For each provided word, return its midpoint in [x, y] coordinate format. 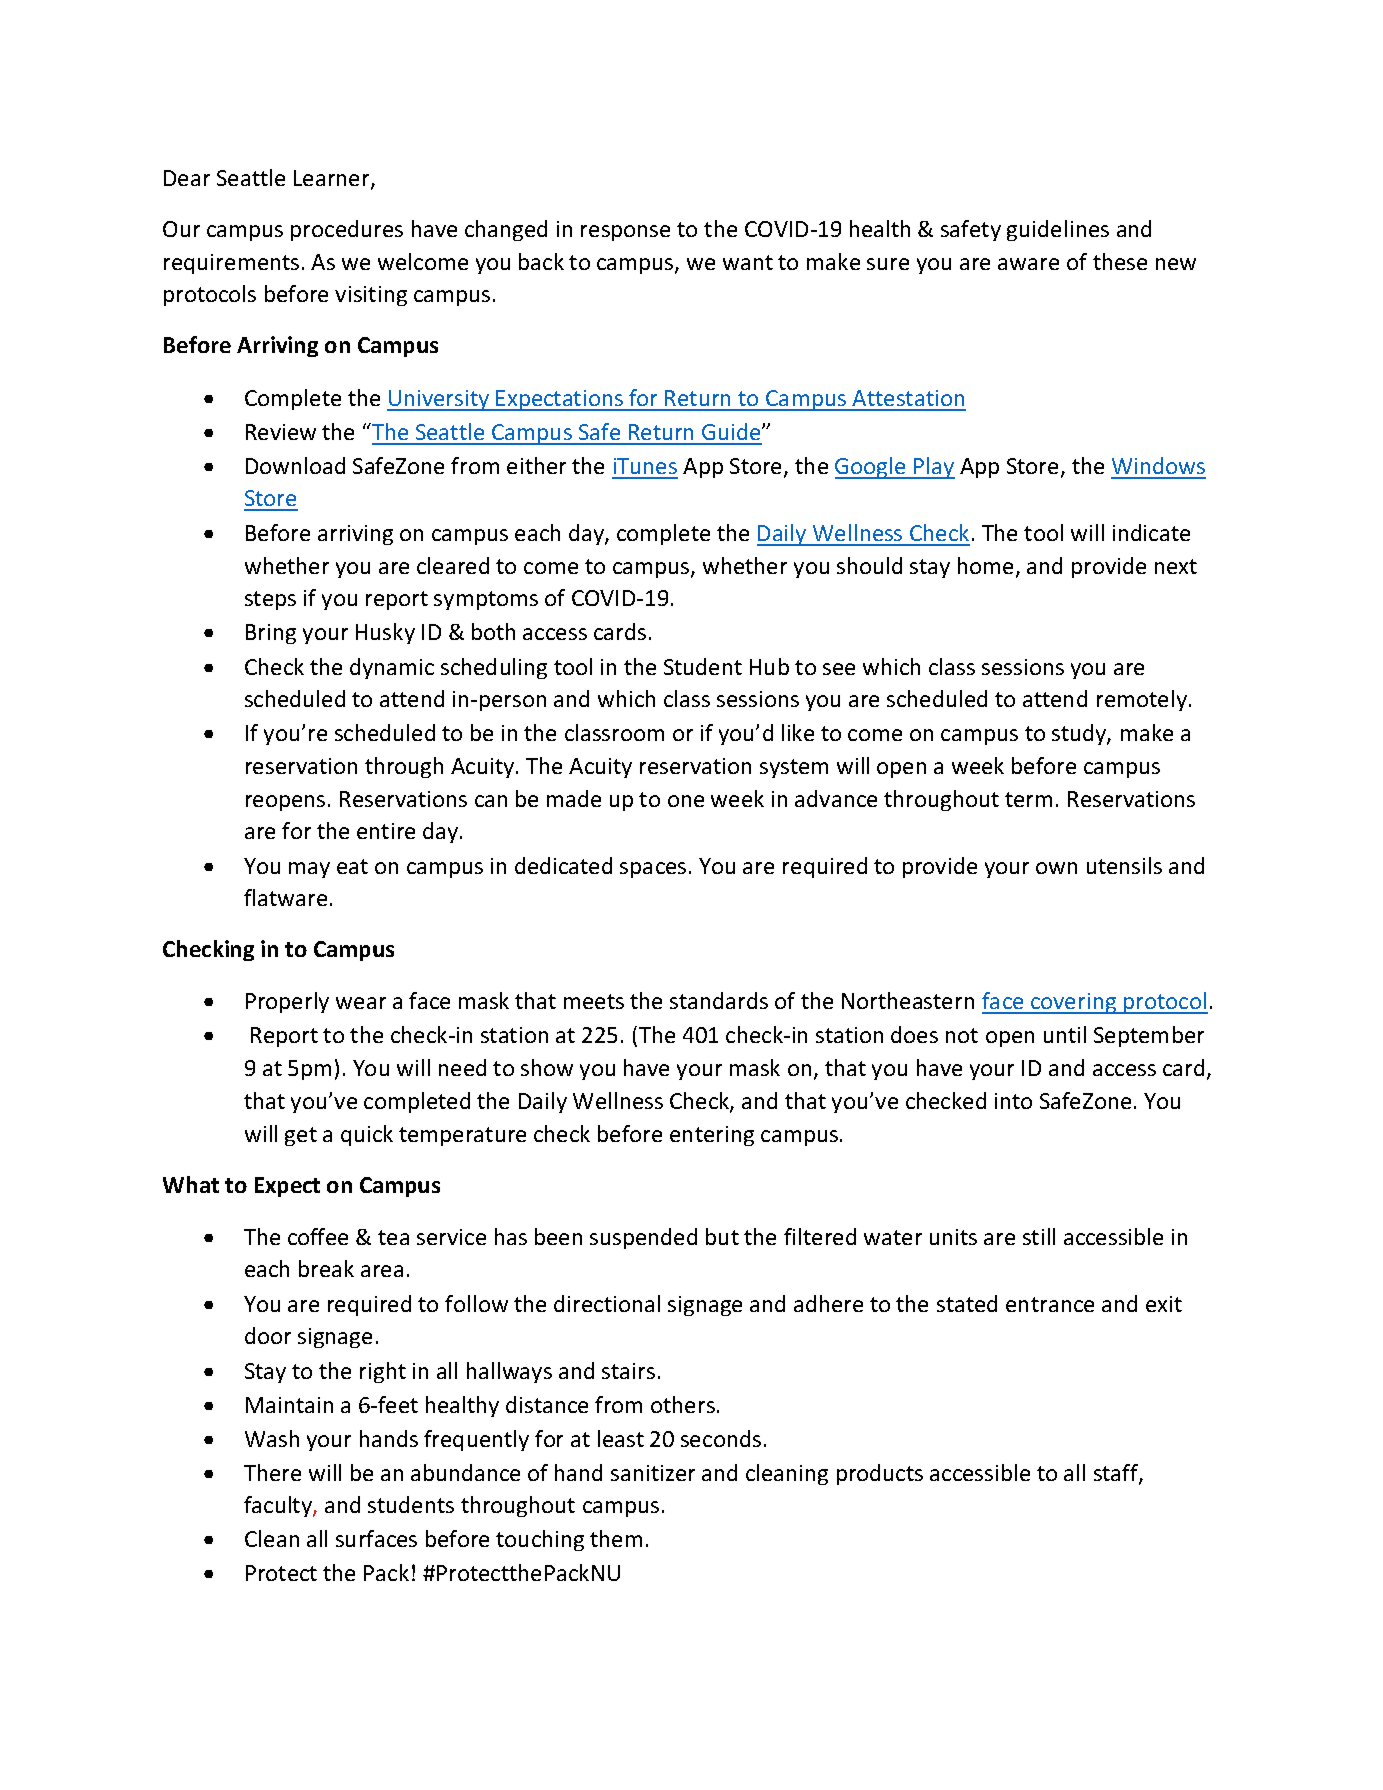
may [309, 870]
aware [1028, 264]
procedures [347, 230]
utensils [1124, 865]
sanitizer [653, 1473]
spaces [653, 870]
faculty [279, 1506]
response [625, 233]
